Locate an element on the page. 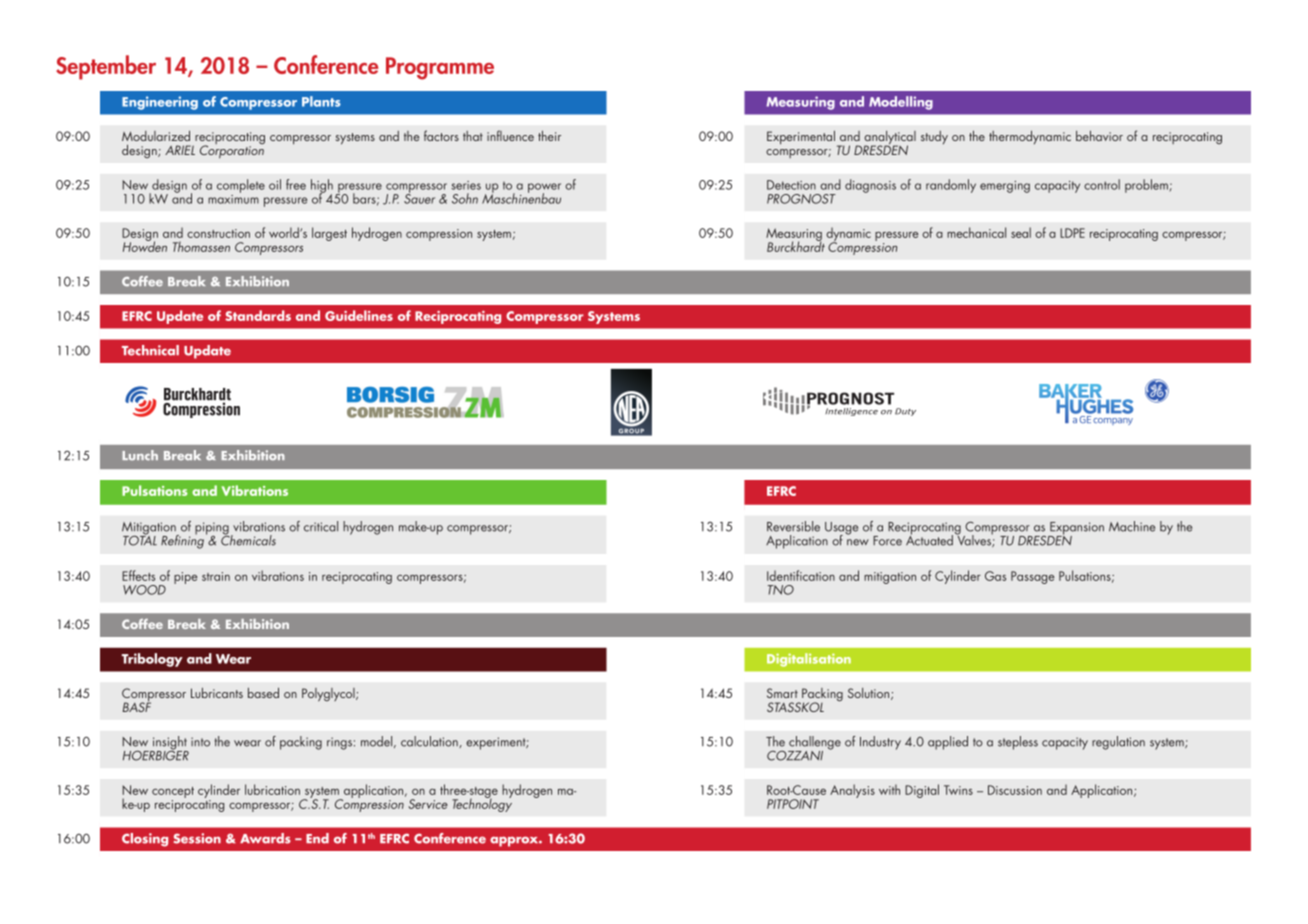 The image size is (1308, 924). Technology is located at coordinates (482, 804).
